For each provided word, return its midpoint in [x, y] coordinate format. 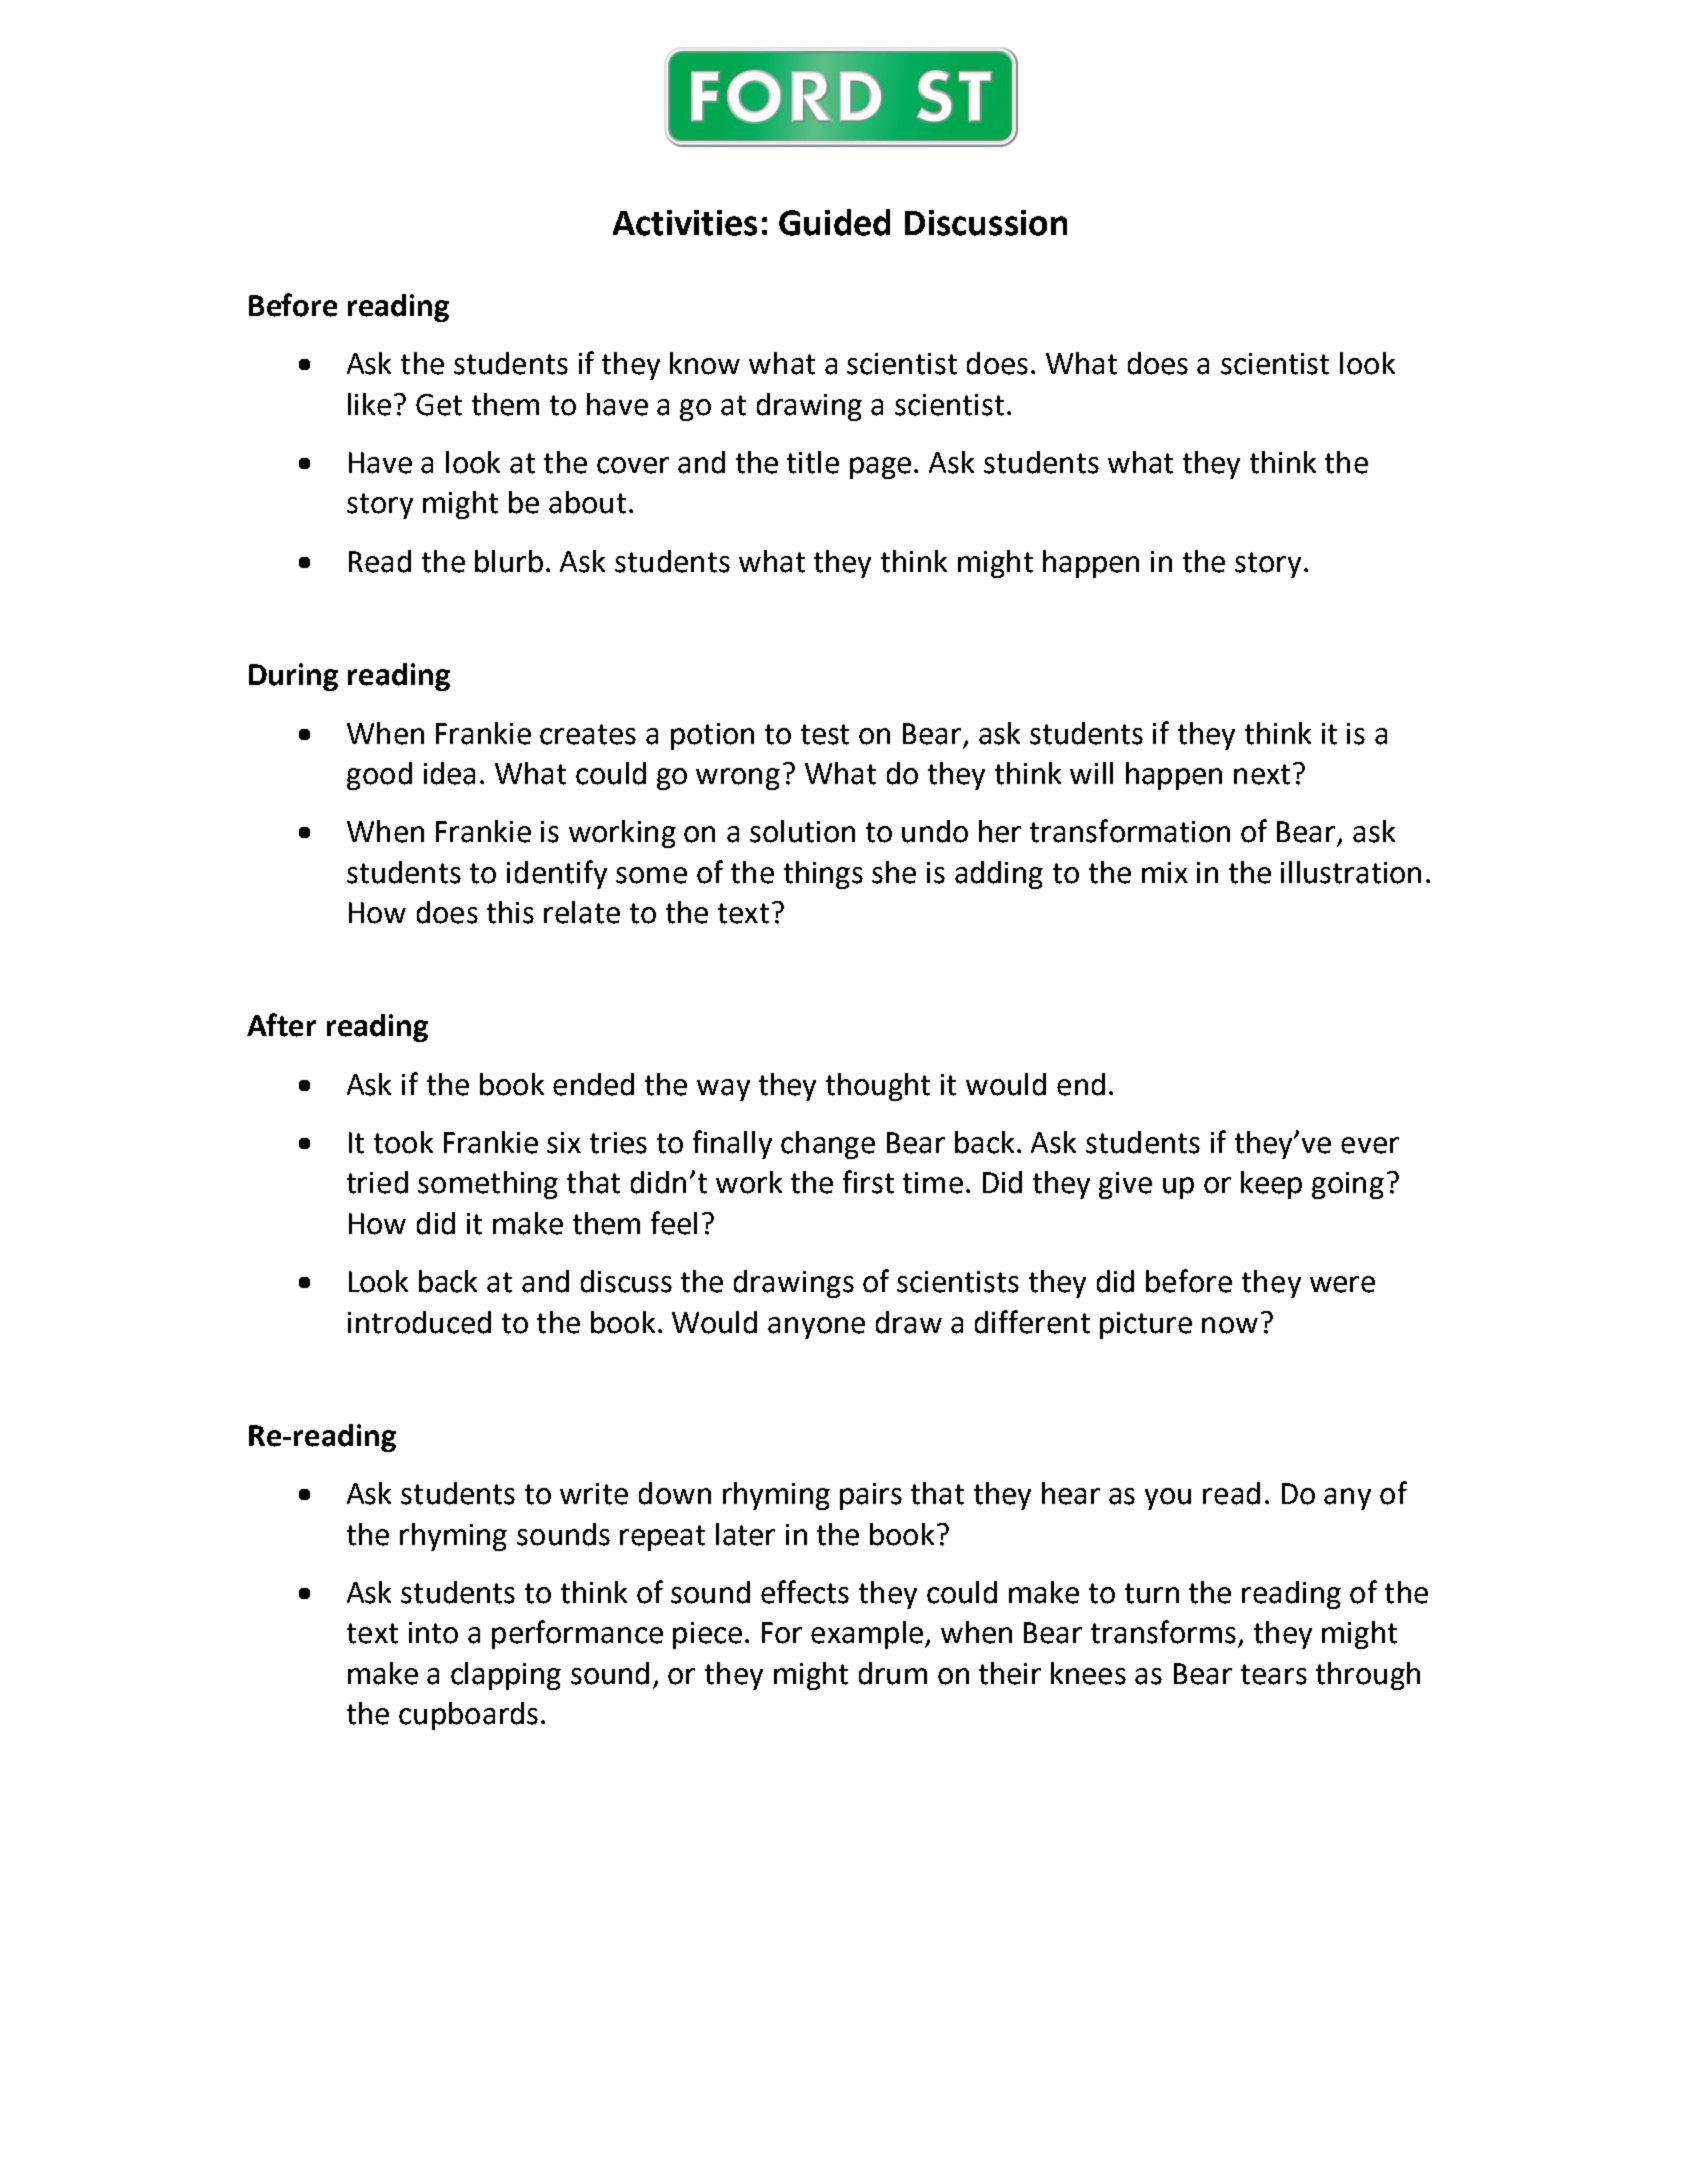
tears [1274, 1674]
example [867, 1635]
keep [1271, 1185]
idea [449, 773]
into [433, 1633]
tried [377, 1182]
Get [439, 405]
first [868, 1182]
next [1262, 774]
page [880, 468]
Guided [834, 222]
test [825, 734]
